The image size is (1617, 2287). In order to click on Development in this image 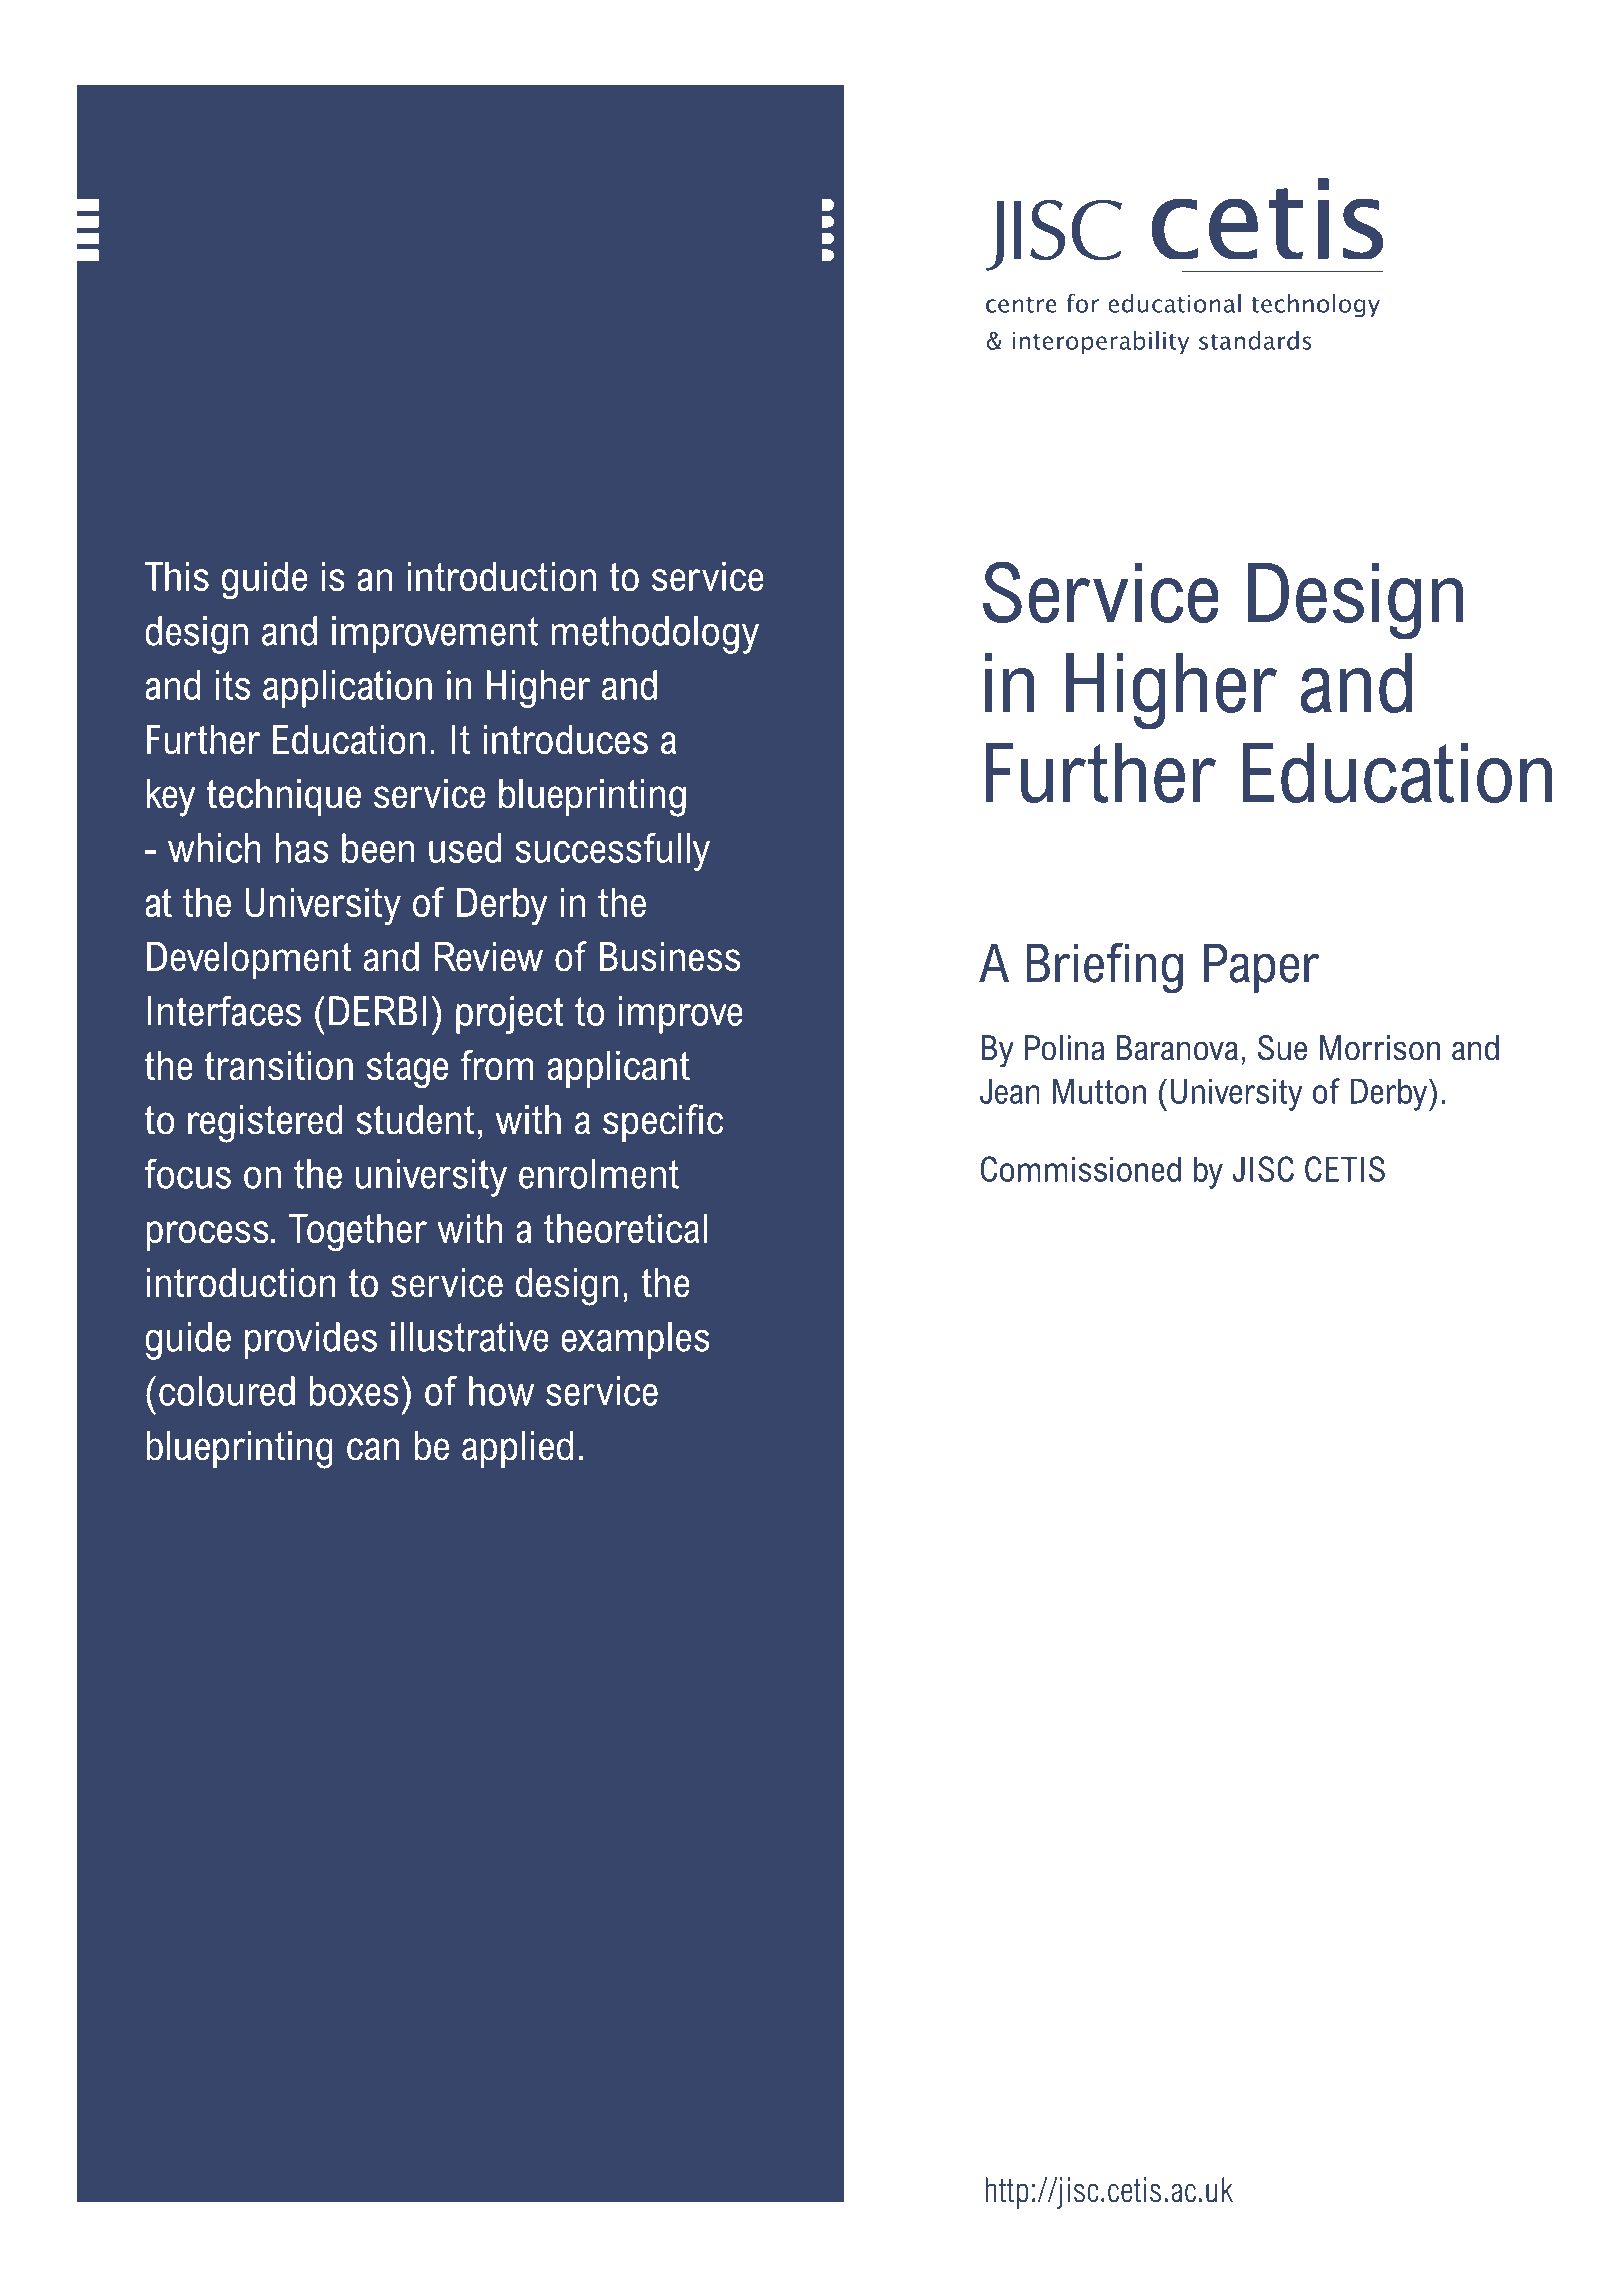, I will do `click(249, 960)`.
